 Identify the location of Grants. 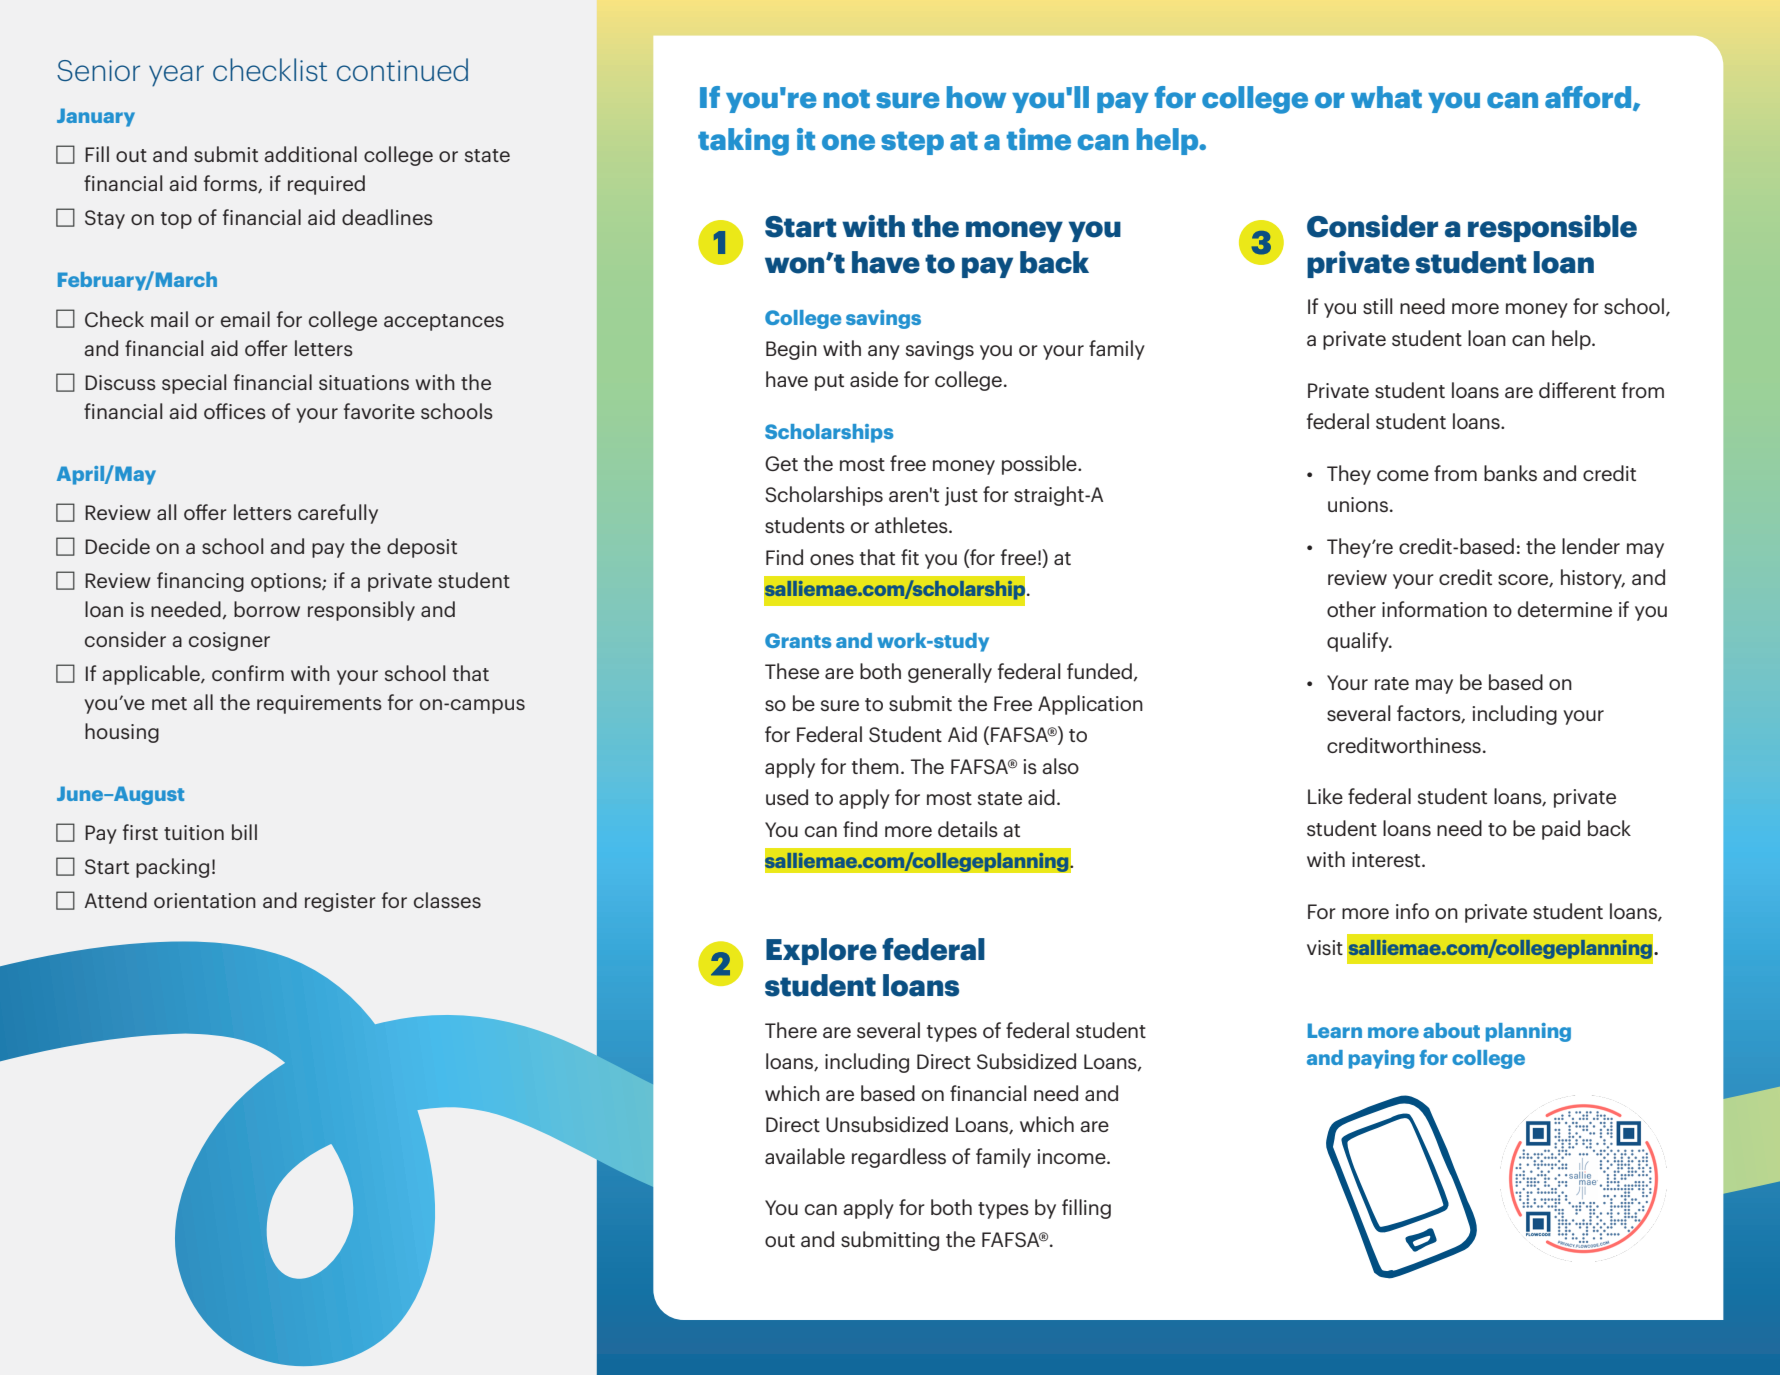
(798, 640).
